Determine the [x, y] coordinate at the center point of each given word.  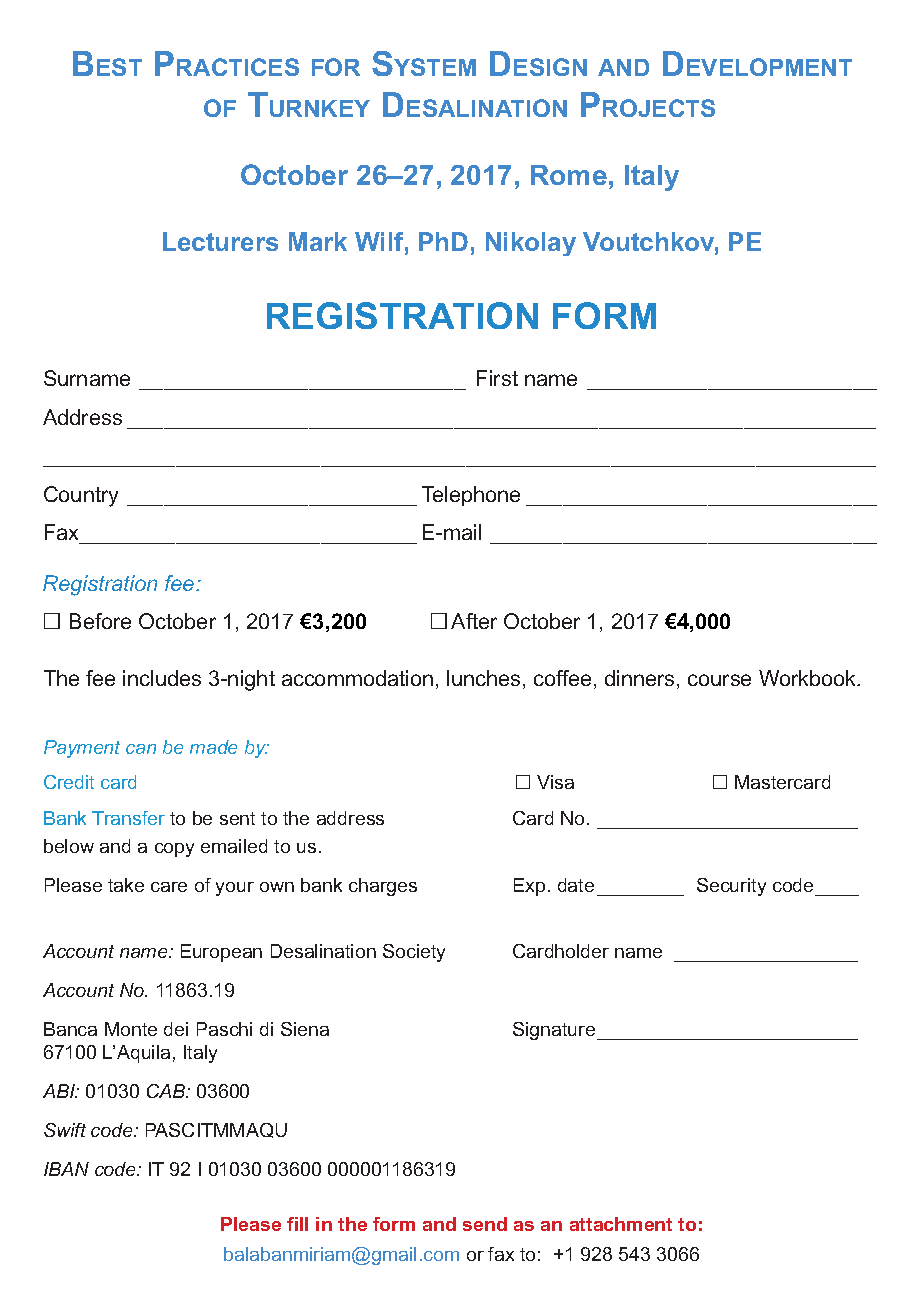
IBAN [66, 1169]
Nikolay [531, 244]
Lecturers [220, 241]
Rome [569, 175]
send [485, 1224]
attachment [621, 1224]
